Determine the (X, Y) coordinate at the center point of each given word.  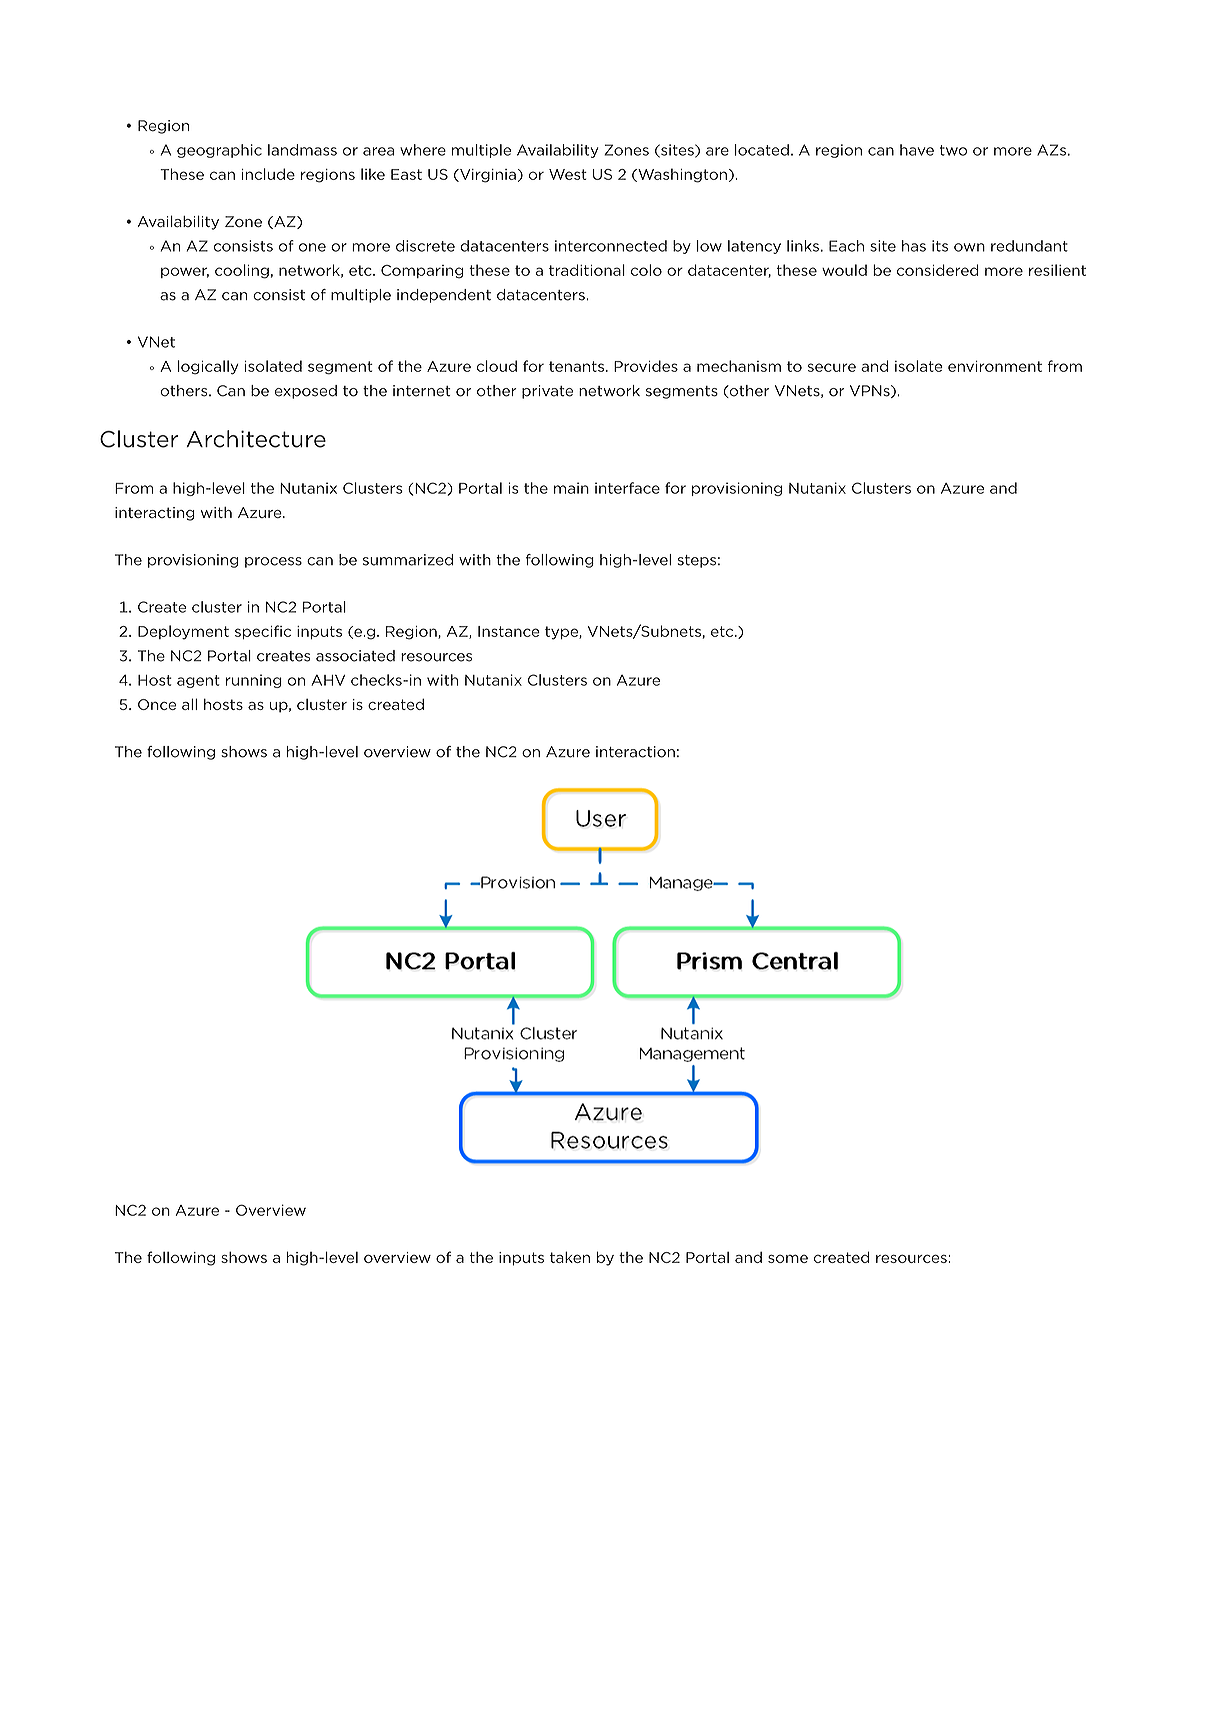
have (917, 150)
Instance (509, 631)
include (268, 174)
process (273, 562)
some (788, 1258)
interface (627, 488)
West (568, 174)
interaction (635, 752)
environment (995, 366)
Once (157, 704)
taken (570, 1257)
